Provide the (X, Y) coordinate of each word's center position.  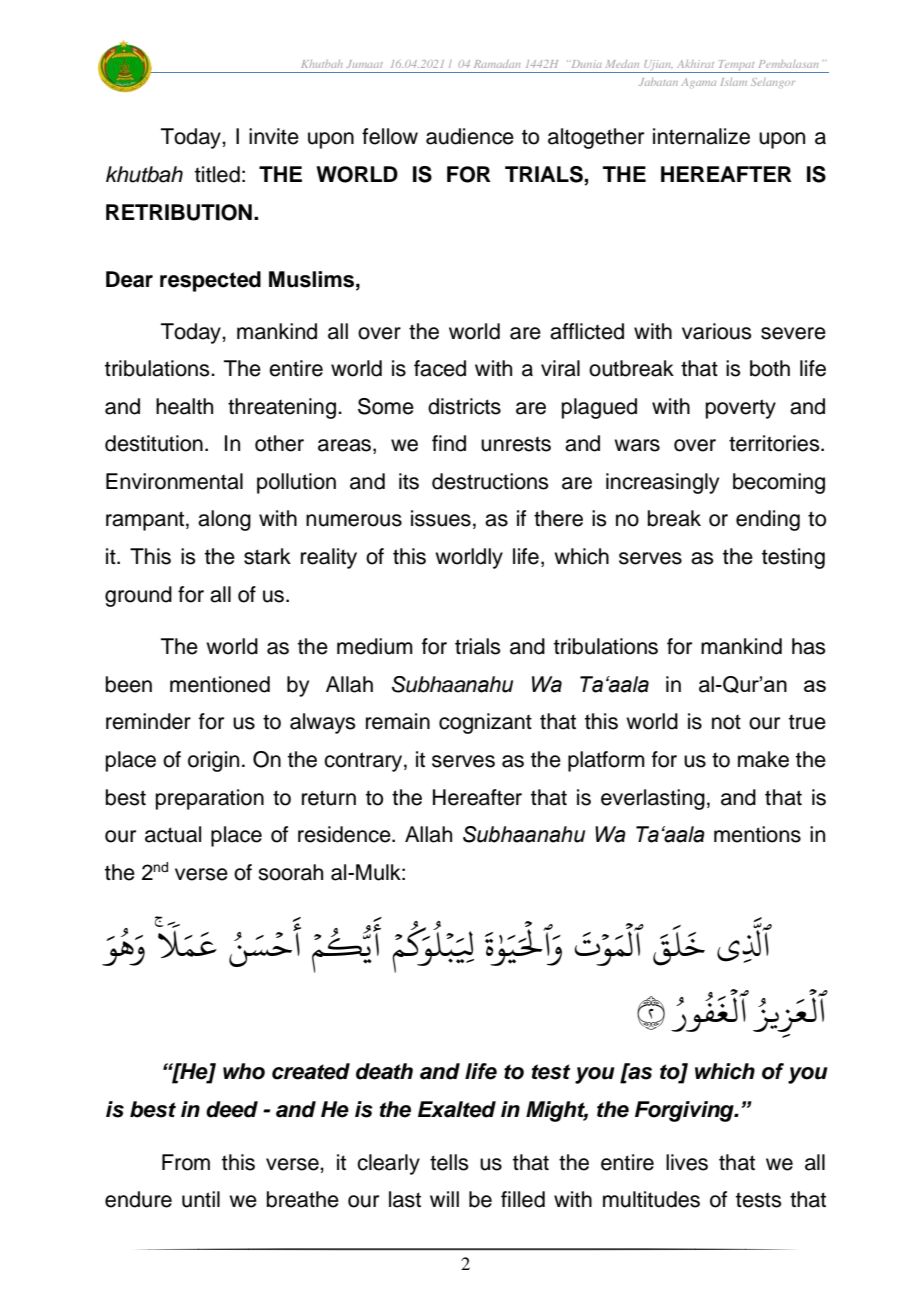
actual (173, 834)
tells (449, 1162)
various (717, 331)
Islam (734, 82)
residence (345, 834)
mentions (757, 834)
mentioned (220, 684)
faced (440, 368)
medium (375, 646)
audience (470, 136)
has (809, 646)
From (186, 1162)
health (184, 406)
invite (274, 136)
